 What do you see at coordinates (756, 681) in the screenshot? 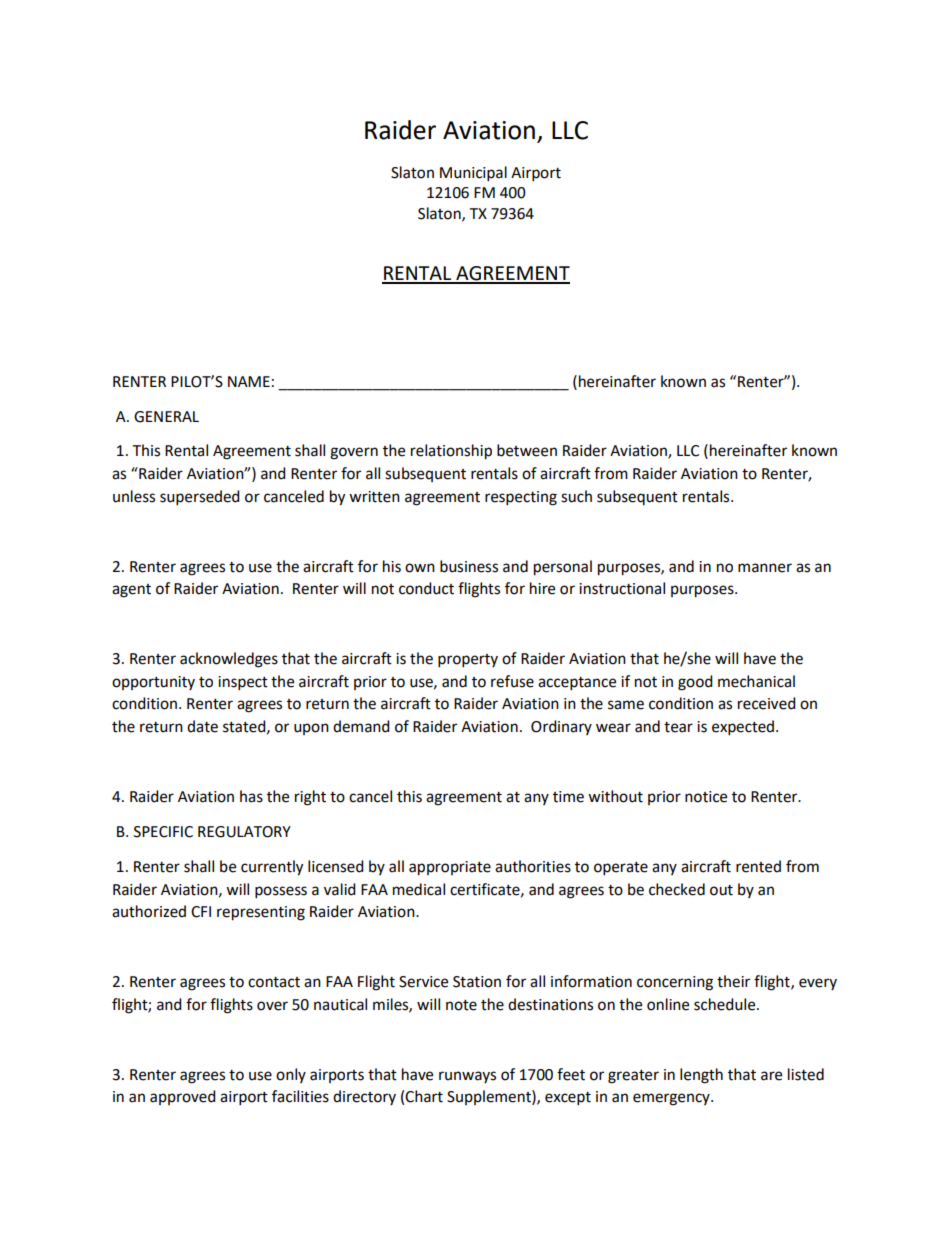
I see `mechanical` at bounding box center [756, 681].
